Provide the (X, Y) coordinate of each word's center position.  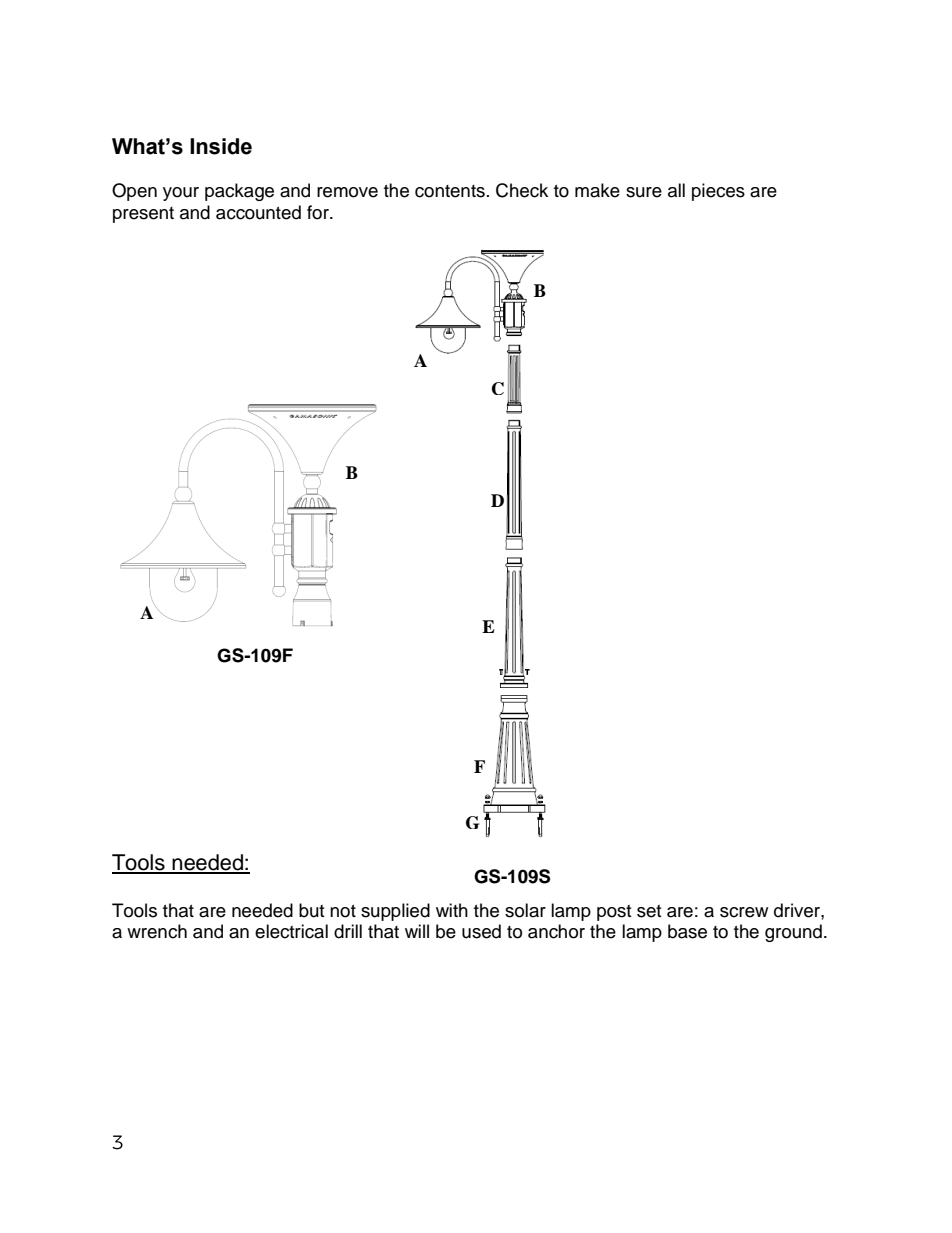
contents (450, 191)
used (481, 931)
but (311, 910)
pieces (718, 192)
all (676, 190)
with (452, 910)
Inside (221, 146)
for (319, 212)
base (687, 931)
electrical (291, 931)
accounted (258, 212)
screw (744, 912)
